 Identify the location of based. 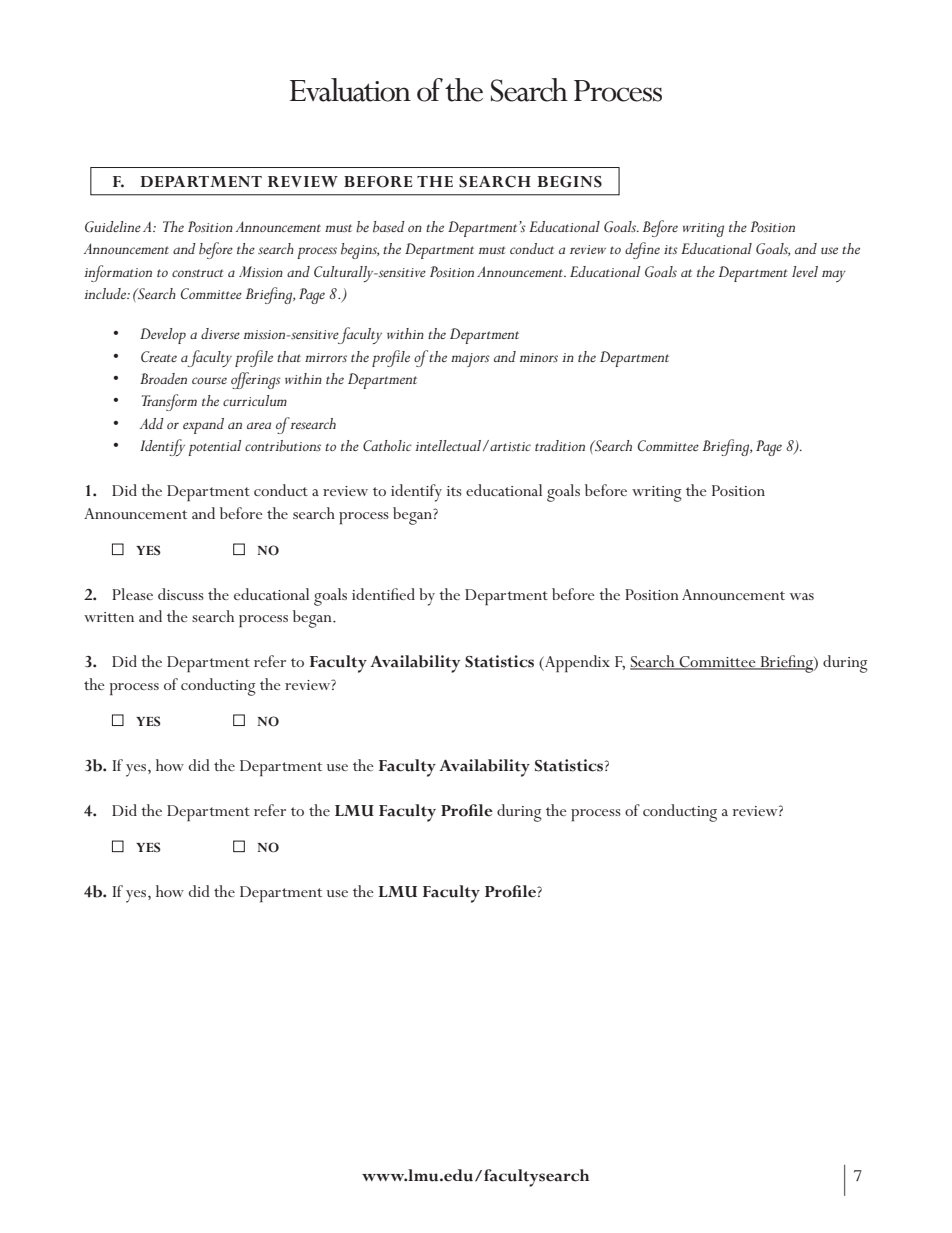
(389, 226).
